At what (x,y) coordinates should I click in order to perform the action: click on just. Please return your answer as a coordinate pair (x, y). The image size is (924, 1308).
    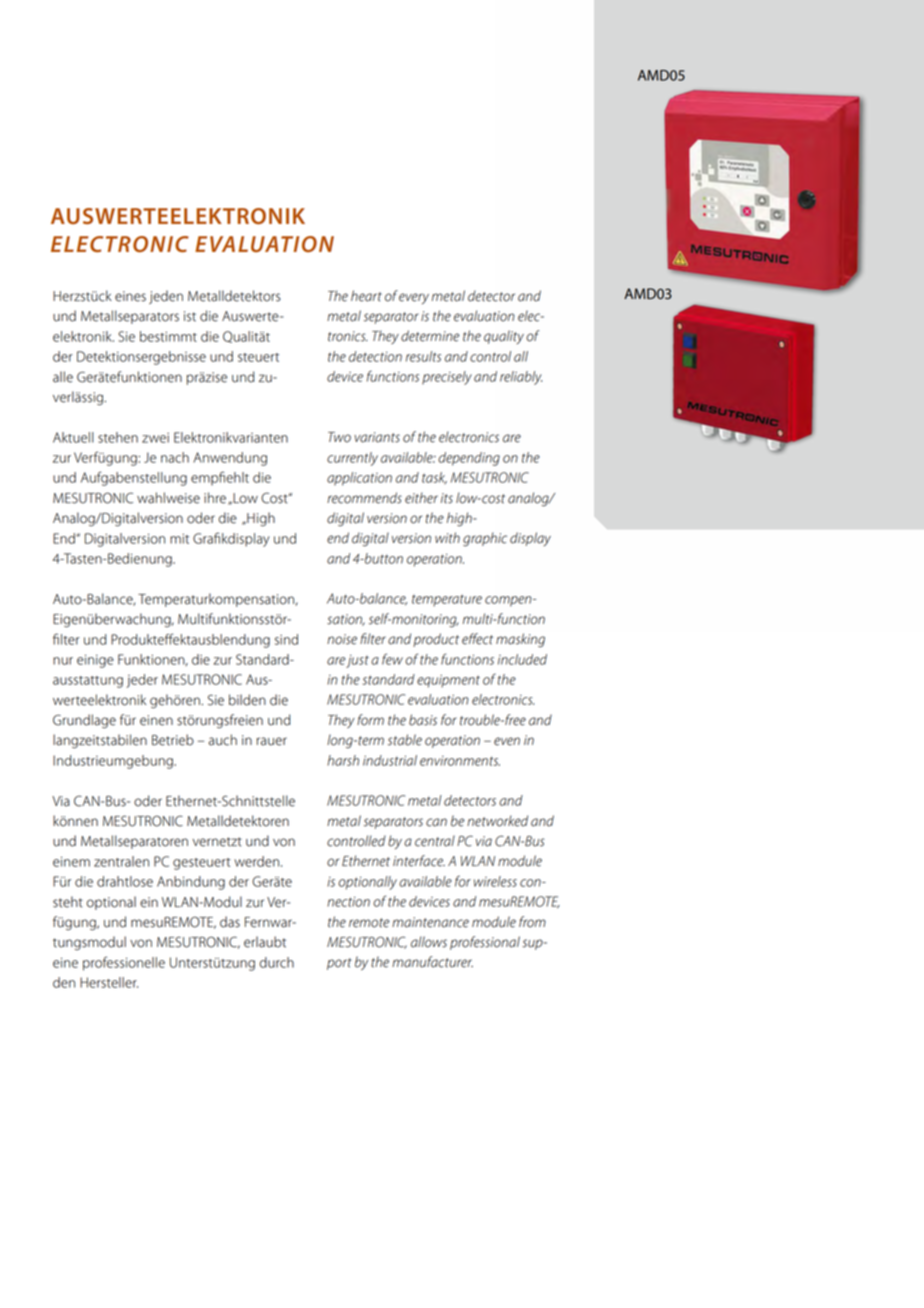
    Looking at the image, I should click on (357, 661).
